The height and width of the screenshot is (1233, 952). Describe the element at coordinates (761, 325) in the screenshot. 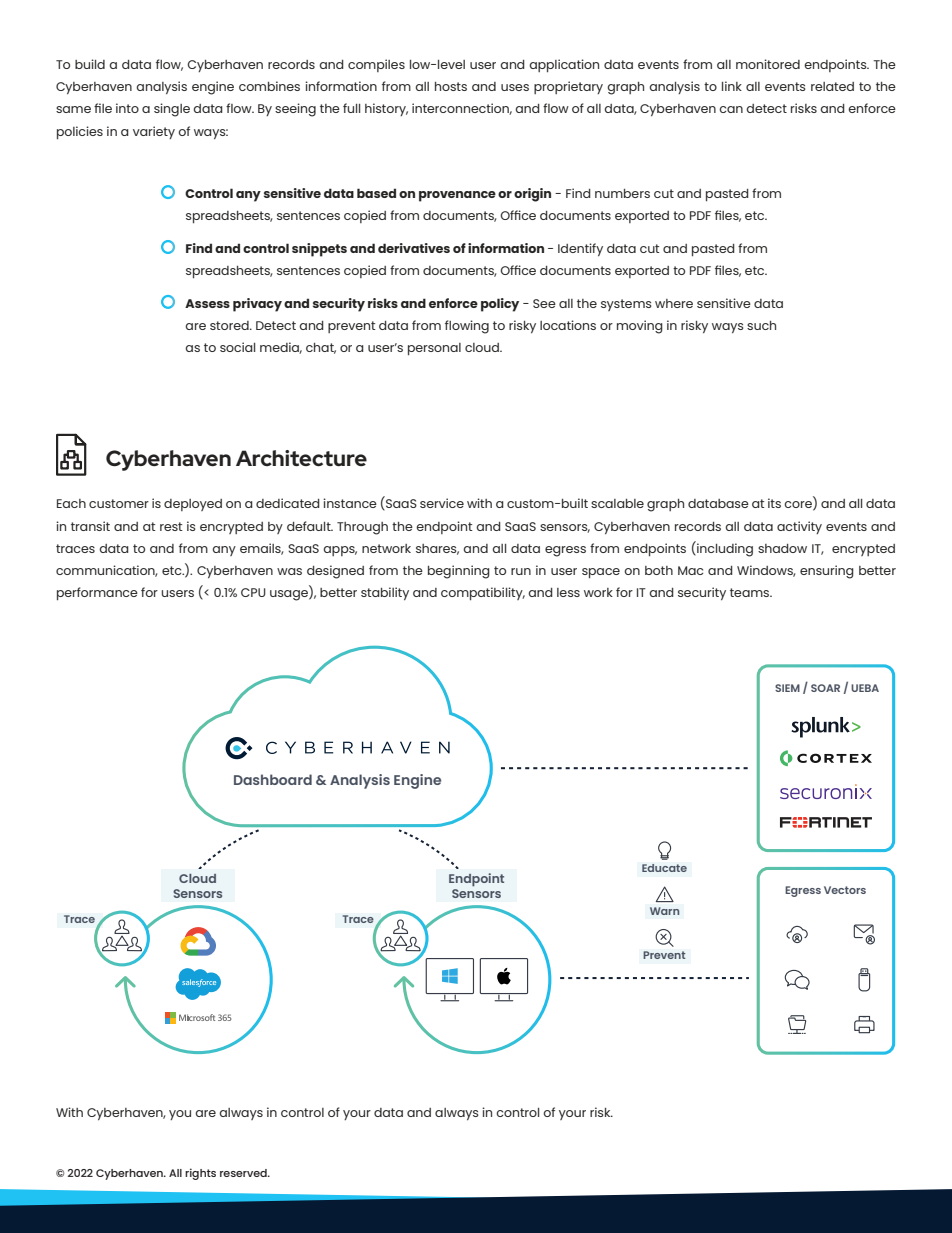

I see `such` at that location.
